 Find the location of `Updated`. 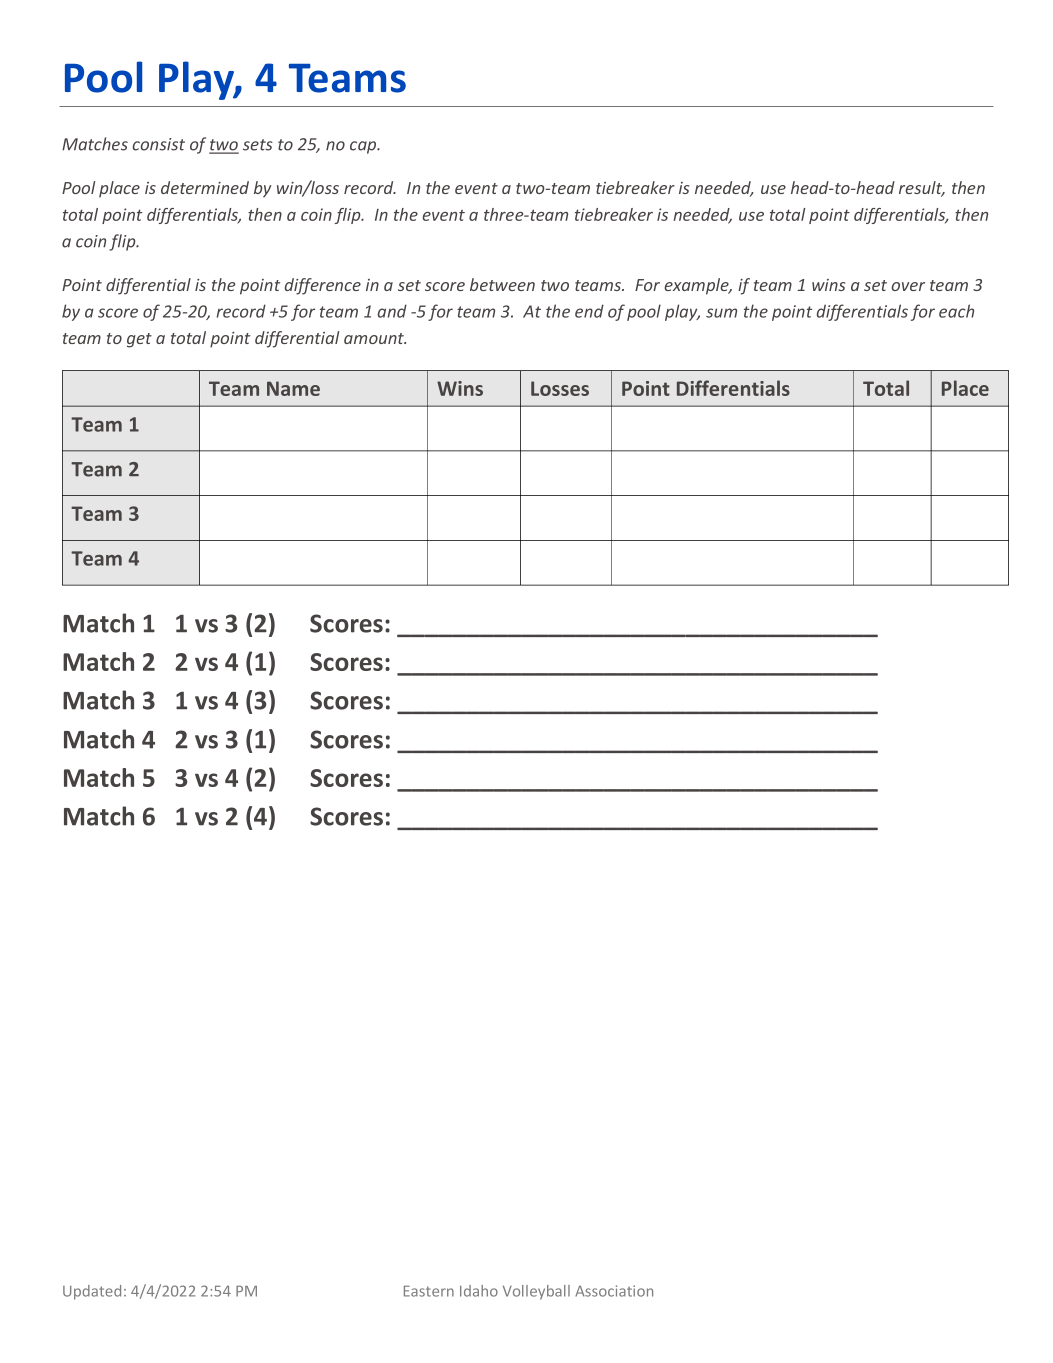

Updated is located at coordinates (92, 1292).
